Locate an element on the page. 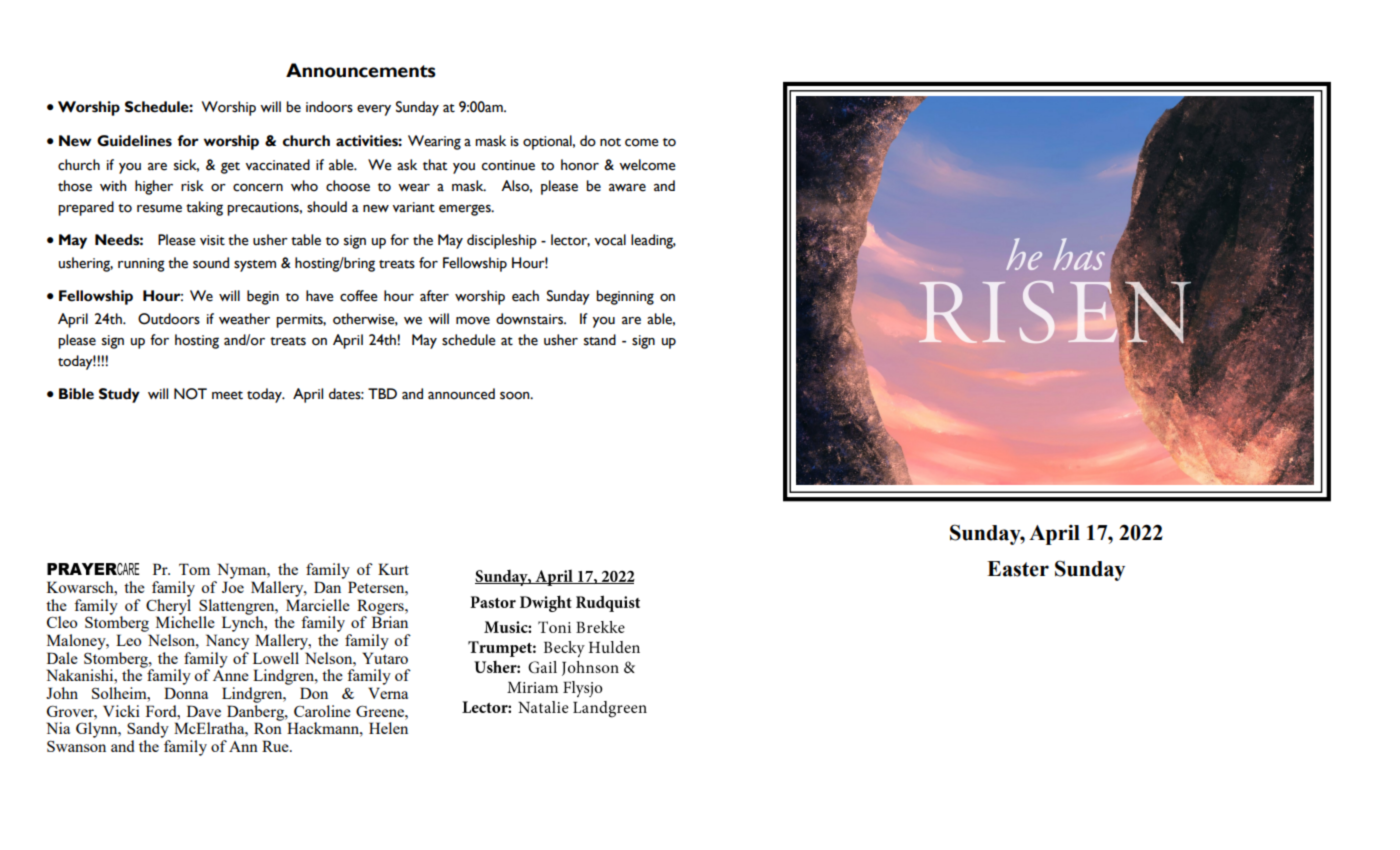 This page has width=1400, height=850. announced is located at coordinates (461, 394).
